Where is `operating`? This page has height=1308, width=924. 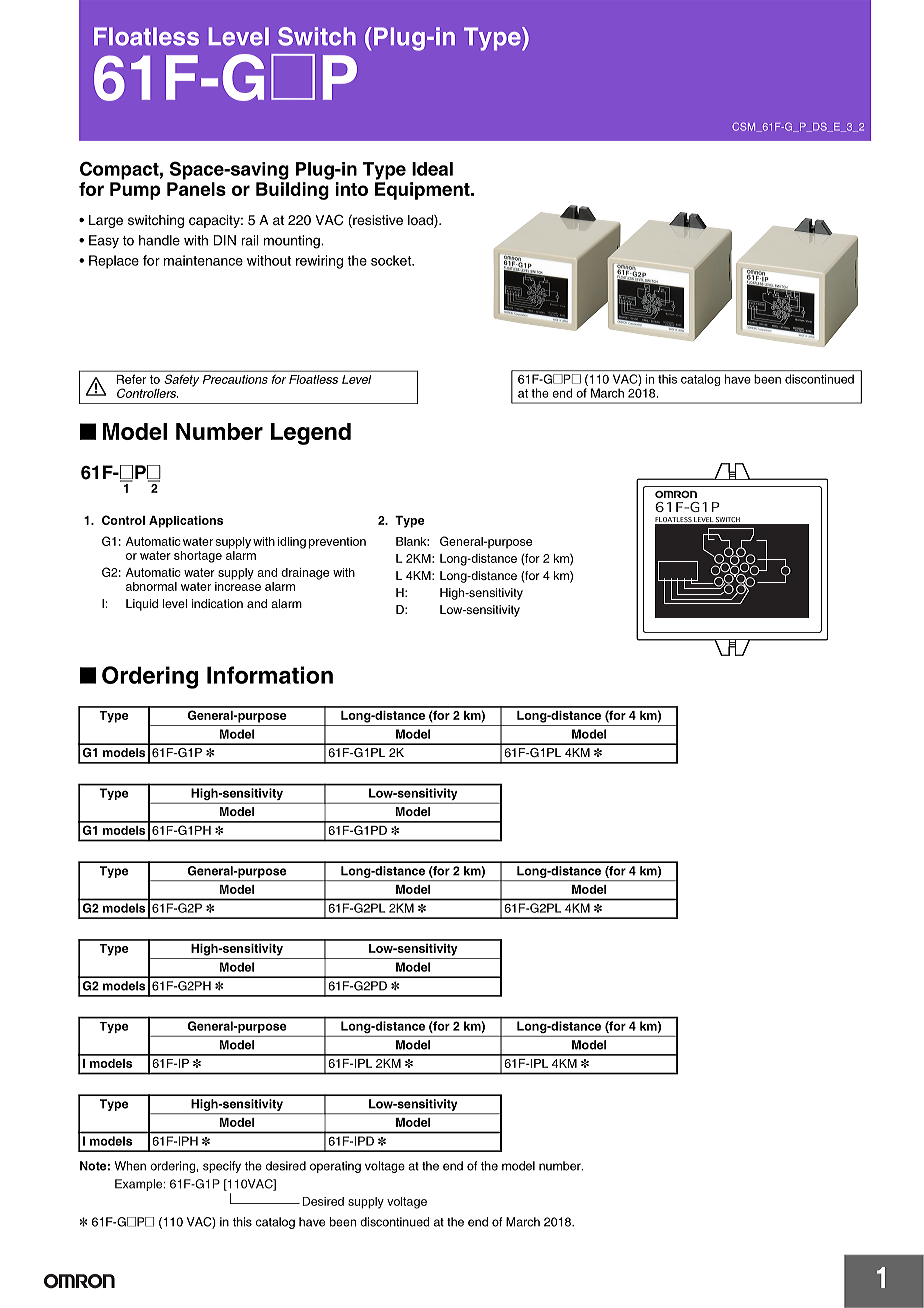
operating is located at coordinates (335, 1167).
